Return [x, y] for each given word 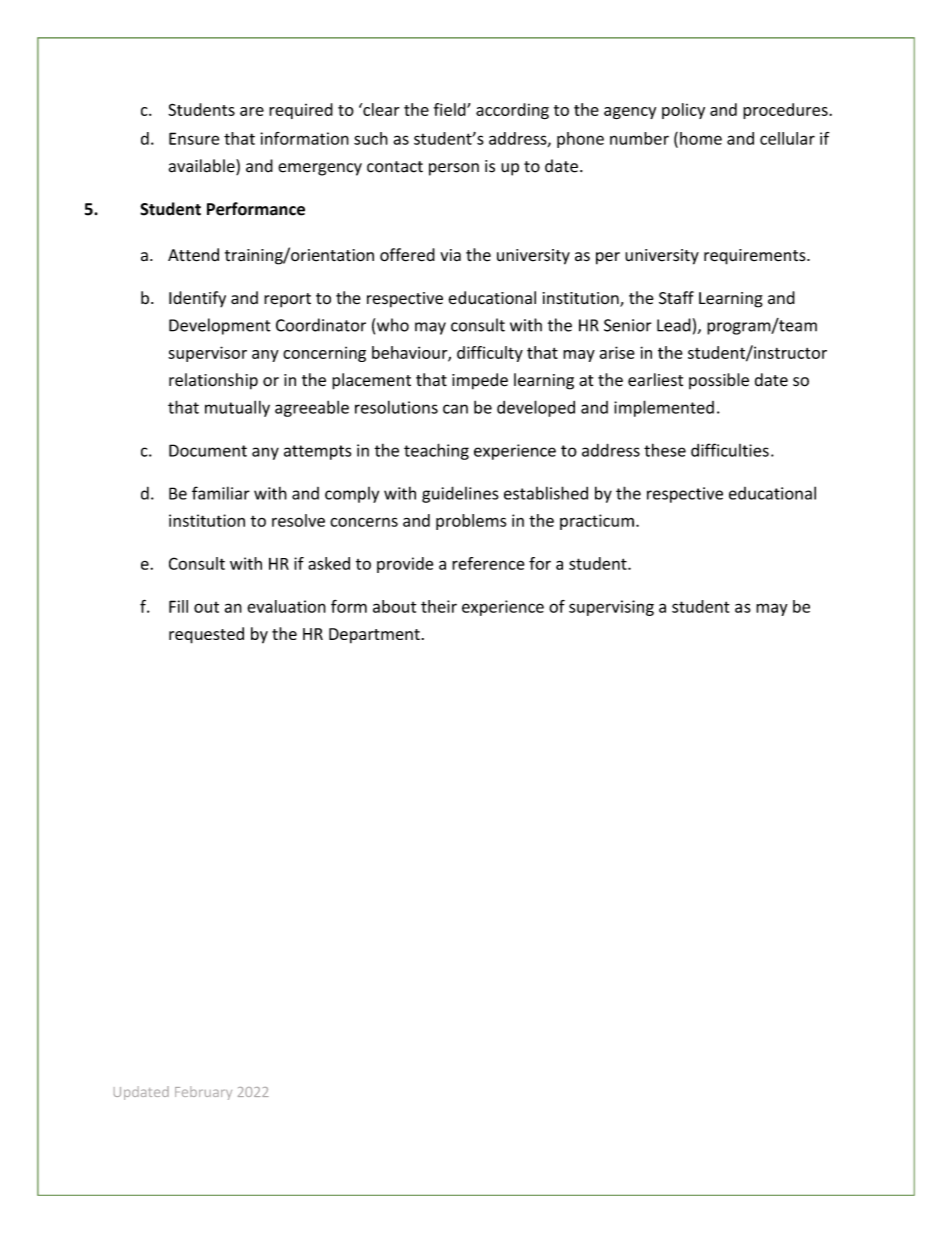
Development [220, 326]
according [512, 111]
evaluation [286, 606]
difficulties [730, 450]
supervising [611, 608]
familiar [221, 493]
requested [206, 635]
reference [488, 563]
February [203, 1093]
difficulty [490, 354]
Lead [674, 325]
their [439, 606]
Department [374, 636]
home [701, 138]
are [252, 111]
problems [471, 522]
